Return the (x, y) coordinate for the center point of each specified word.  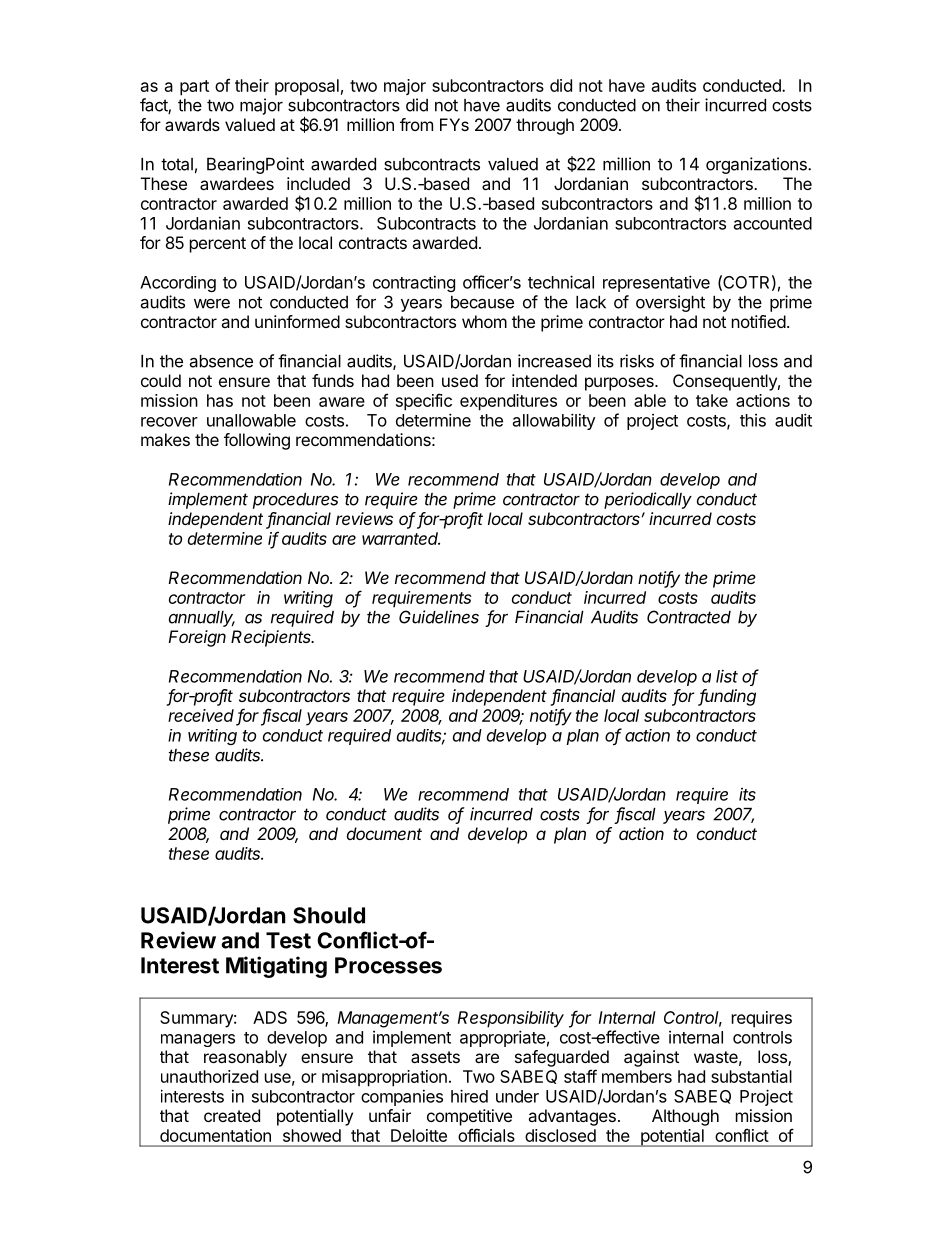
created (232, 1115)
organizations (757, 165)
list (727, 676)
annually (202, 619)
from (416, 124)
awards (192, 124)
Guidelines (439, 617)
